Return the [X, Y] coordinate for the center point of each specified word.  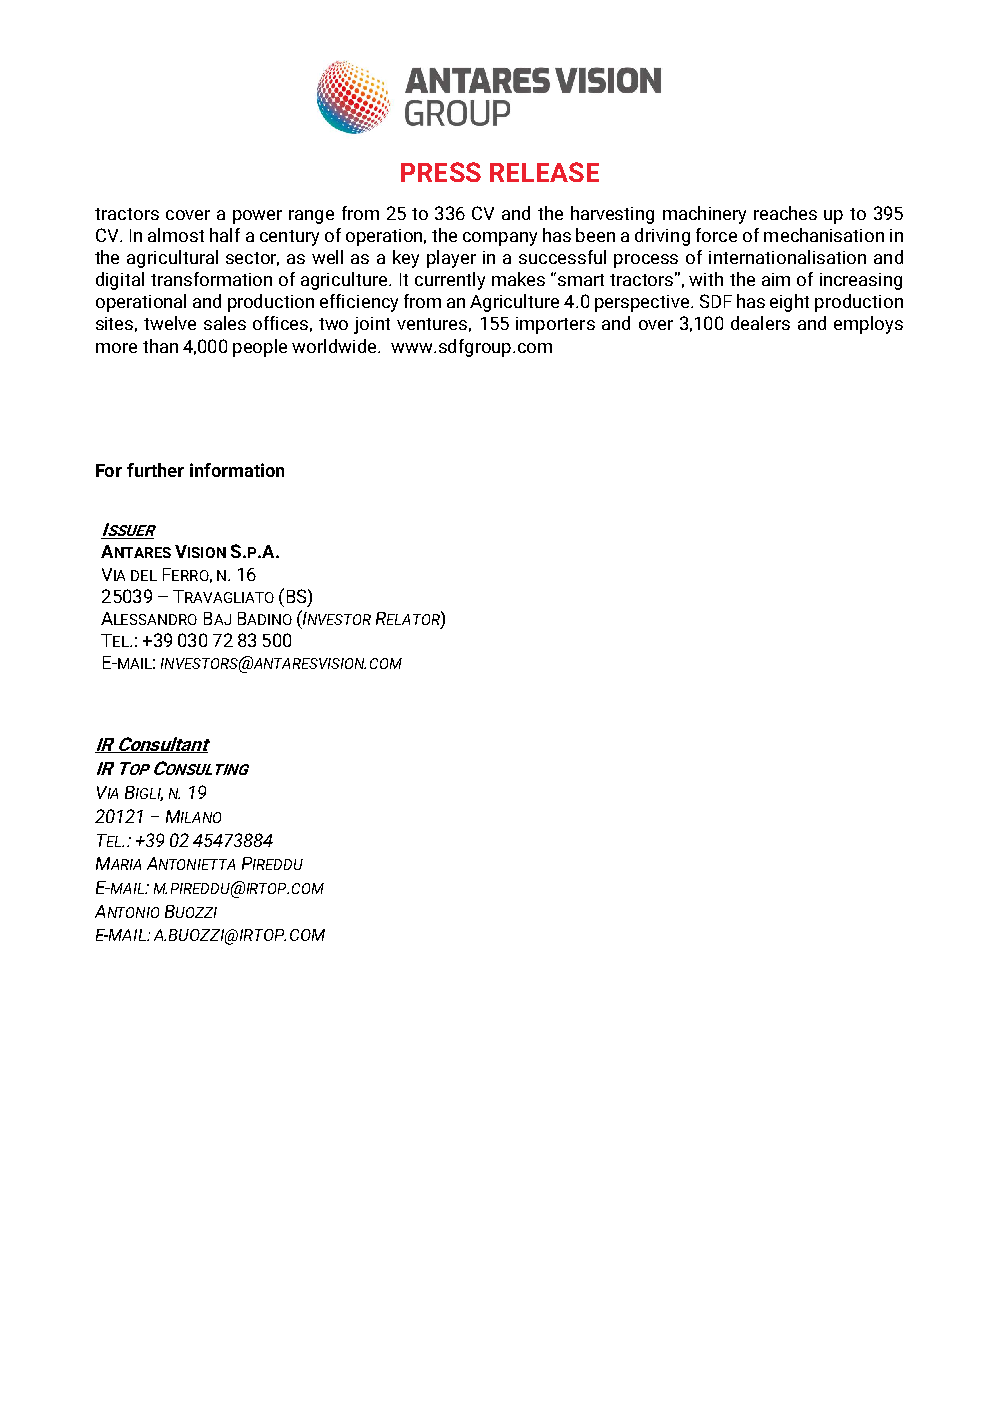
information [237, 470]
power [257, 217]
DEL [144, 575]
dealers [760, 323]
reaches [785, 213]
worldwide [335, 346]
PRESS [441, 172]
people [260, 348]
